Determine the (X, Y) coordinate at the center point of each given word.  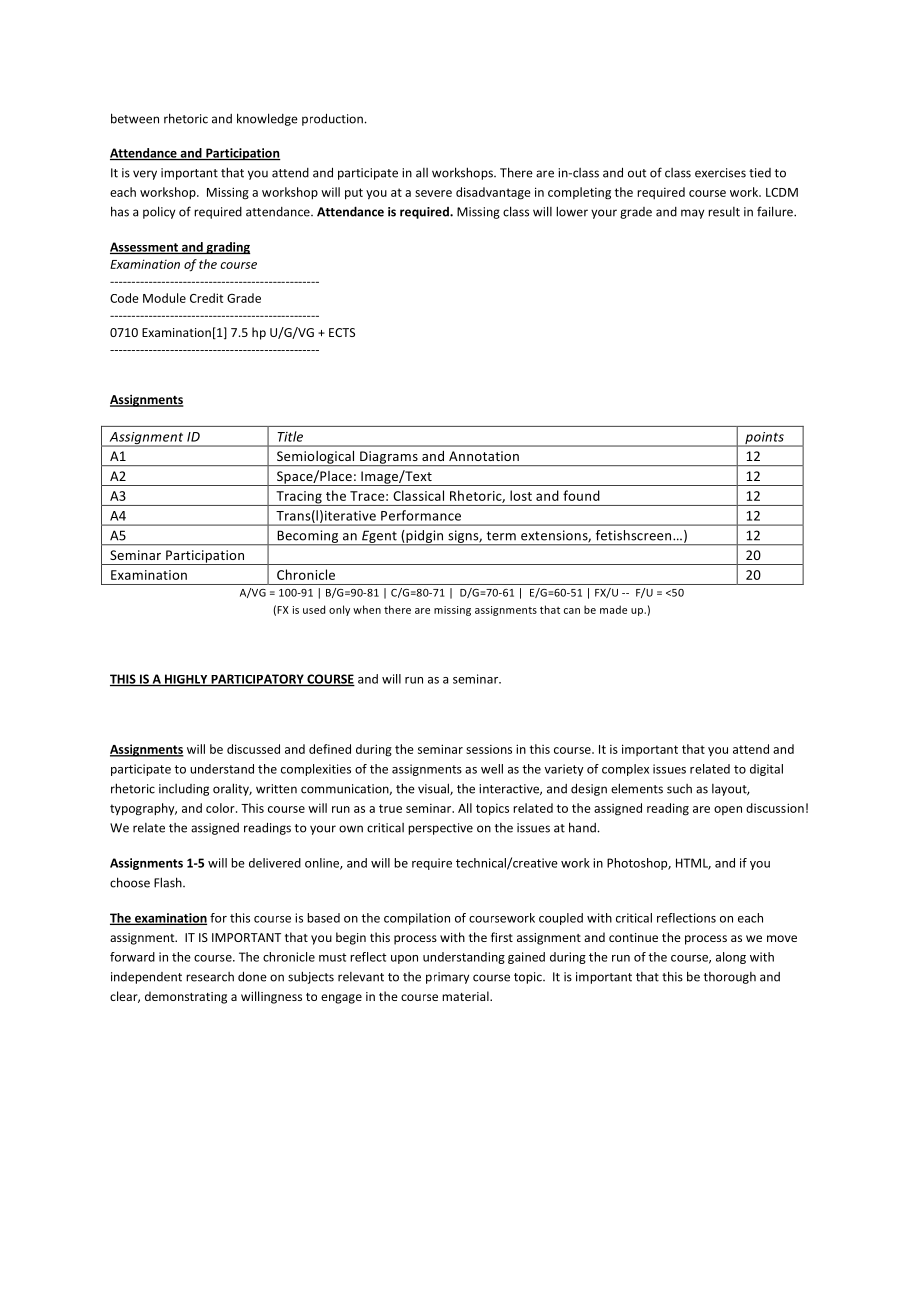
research (210, 977)
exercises (720, 173)
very (145, 175)
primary (447, 978)
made (613, 609)
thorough (730, 978)
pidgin (425, 537)
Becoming (308, 537)
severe (433, 193)
